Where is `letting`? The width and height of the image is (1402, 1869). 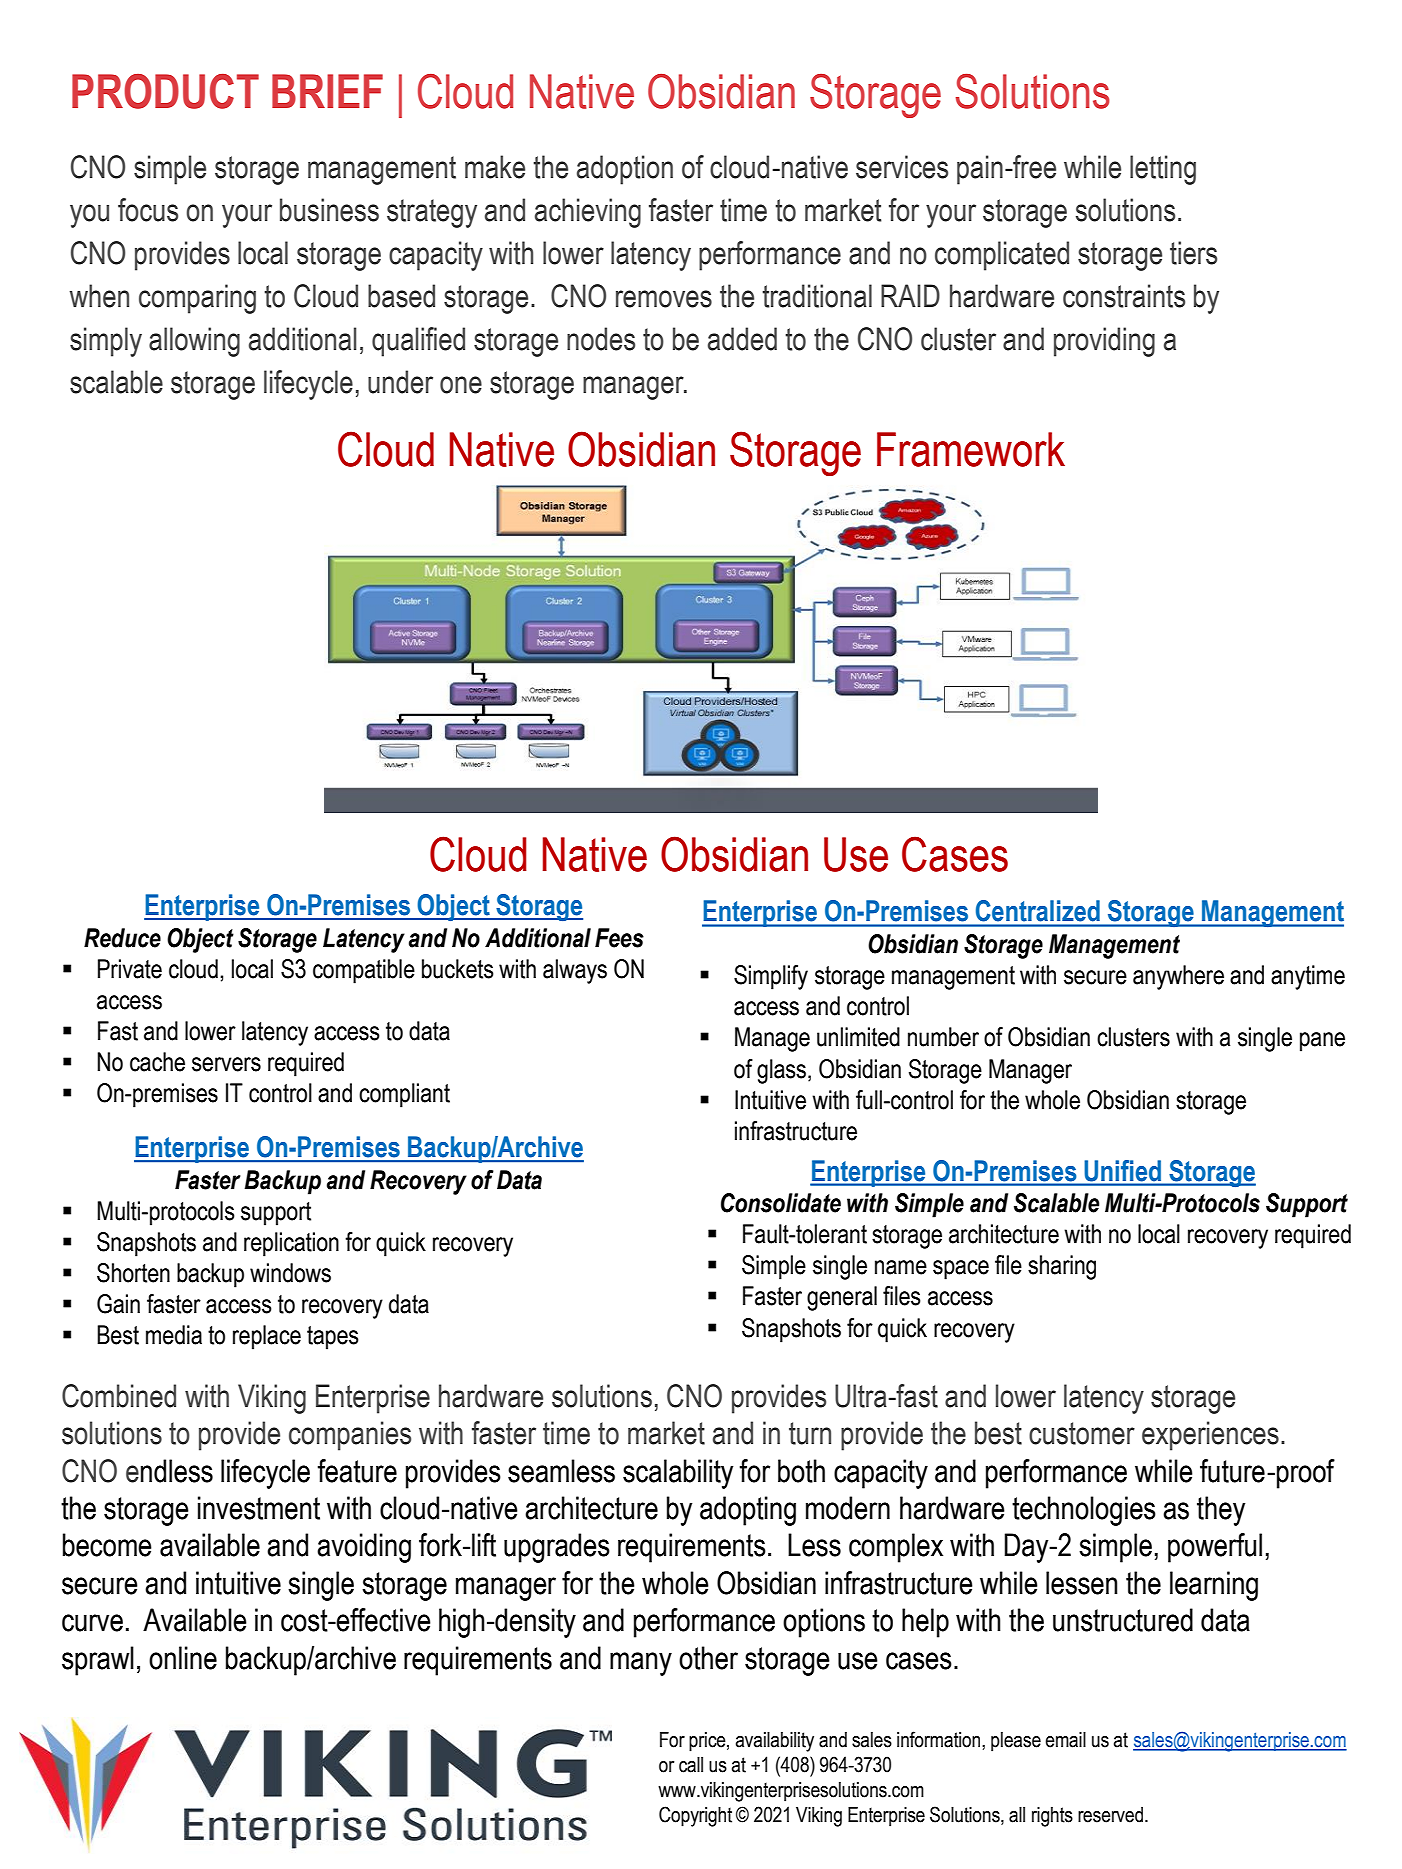
letting is located at coordinates (1163, 170).
